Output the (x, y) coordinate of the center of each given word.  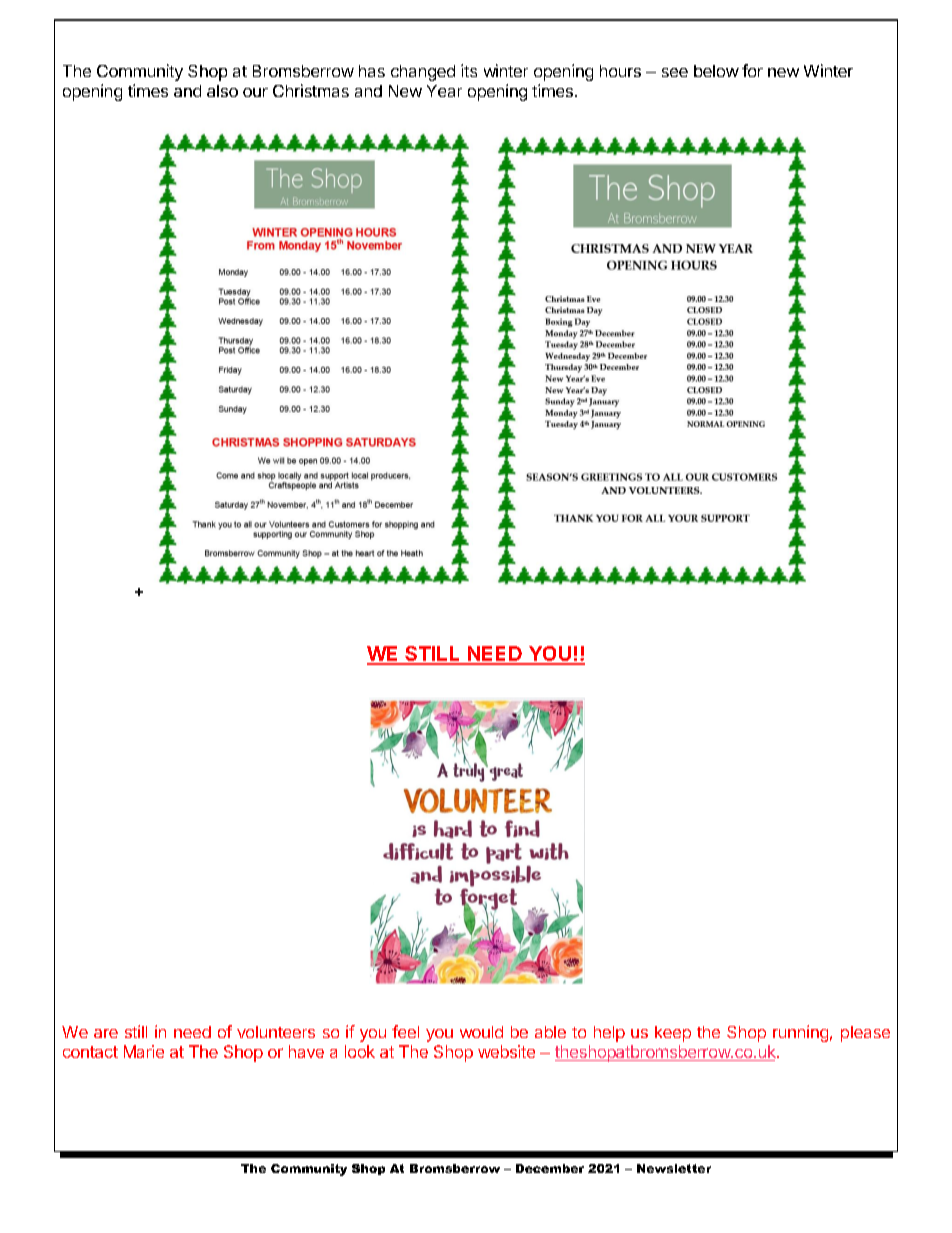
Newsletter (674, 1168)
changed (423, 73)
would (481, 1032)
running (800, 1033)
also (222, 91)
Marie (144, 1051)
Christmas (311, 90)
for (752, 70)
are (106, 1033)
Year (444, 91)
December (550, 1168)
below (716, 71)
